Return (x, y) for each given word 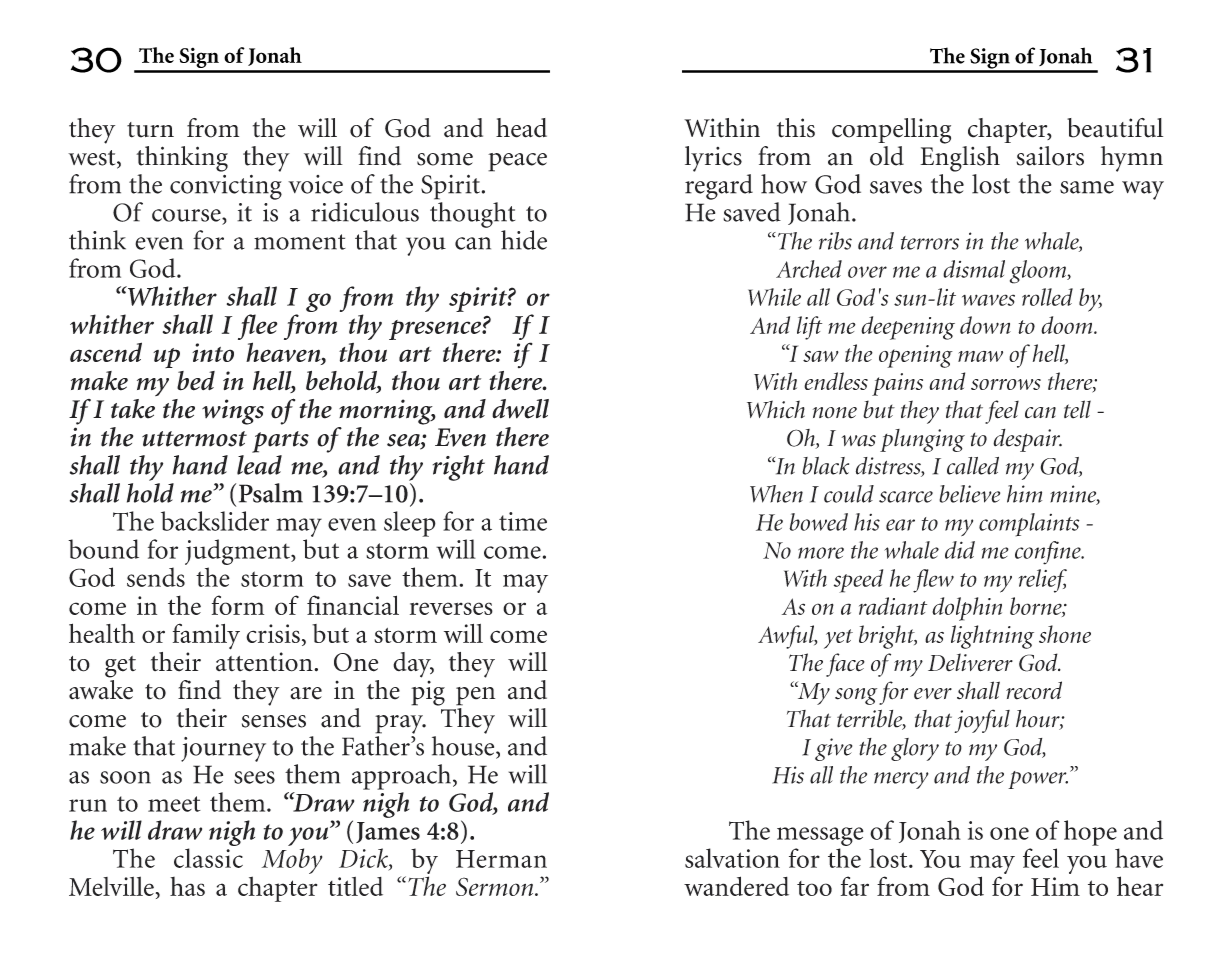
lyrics (713, 159)
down (985, 325)
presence (436, 331)
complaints (1029, 525)
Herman (501, 859)
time (523, 521)
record (1034, 690)
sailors (1050, 156)
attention (265, 662)
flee (257, 328)
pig (428, 693)
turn (150, 130)
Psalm (271, 493)
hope (1090, 833)
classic (208, 858)
